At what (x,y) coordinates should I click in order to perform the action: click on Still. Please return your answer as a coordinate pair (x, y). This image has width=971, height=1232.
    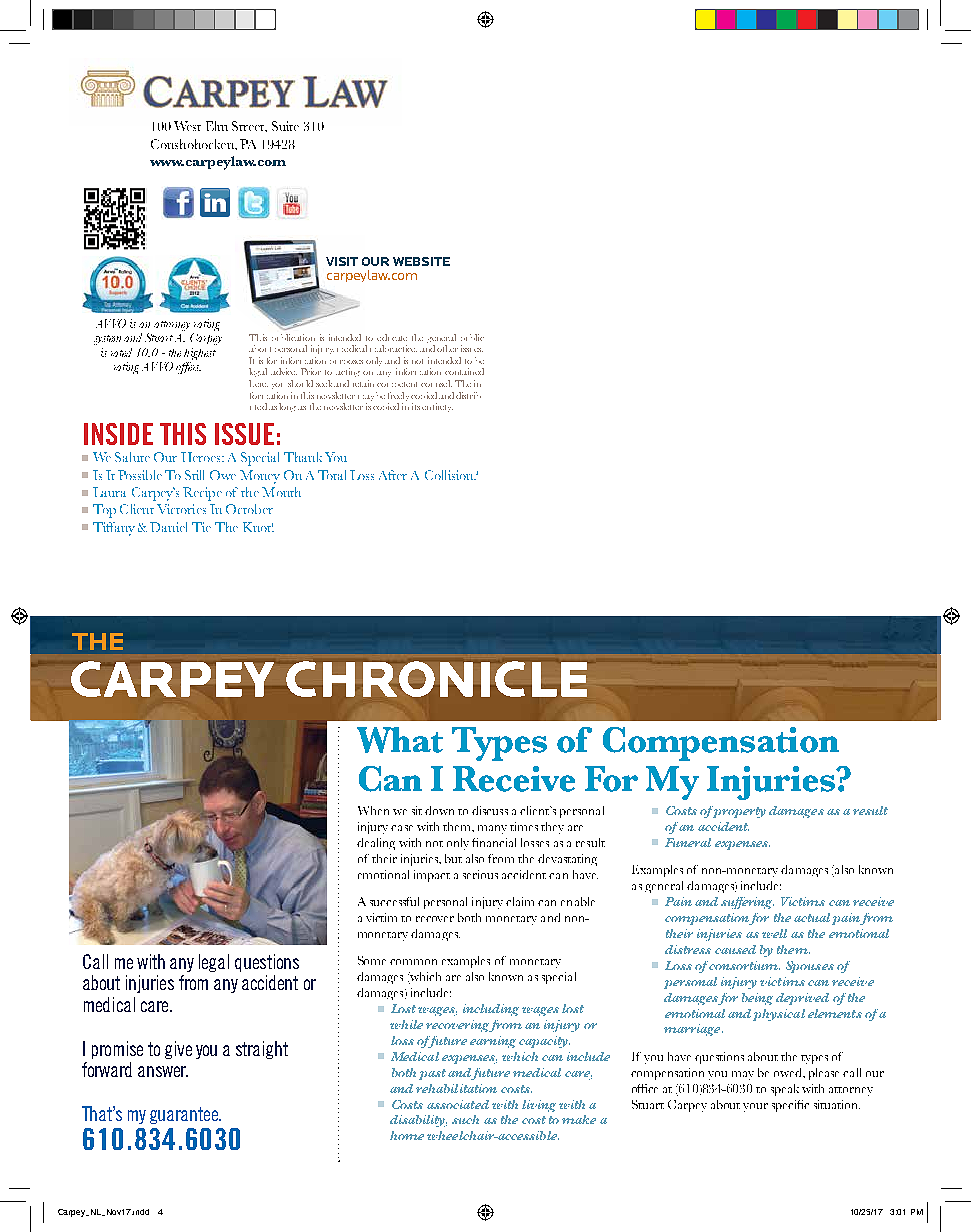
    Looking at the image, I should click on (194, 475).
